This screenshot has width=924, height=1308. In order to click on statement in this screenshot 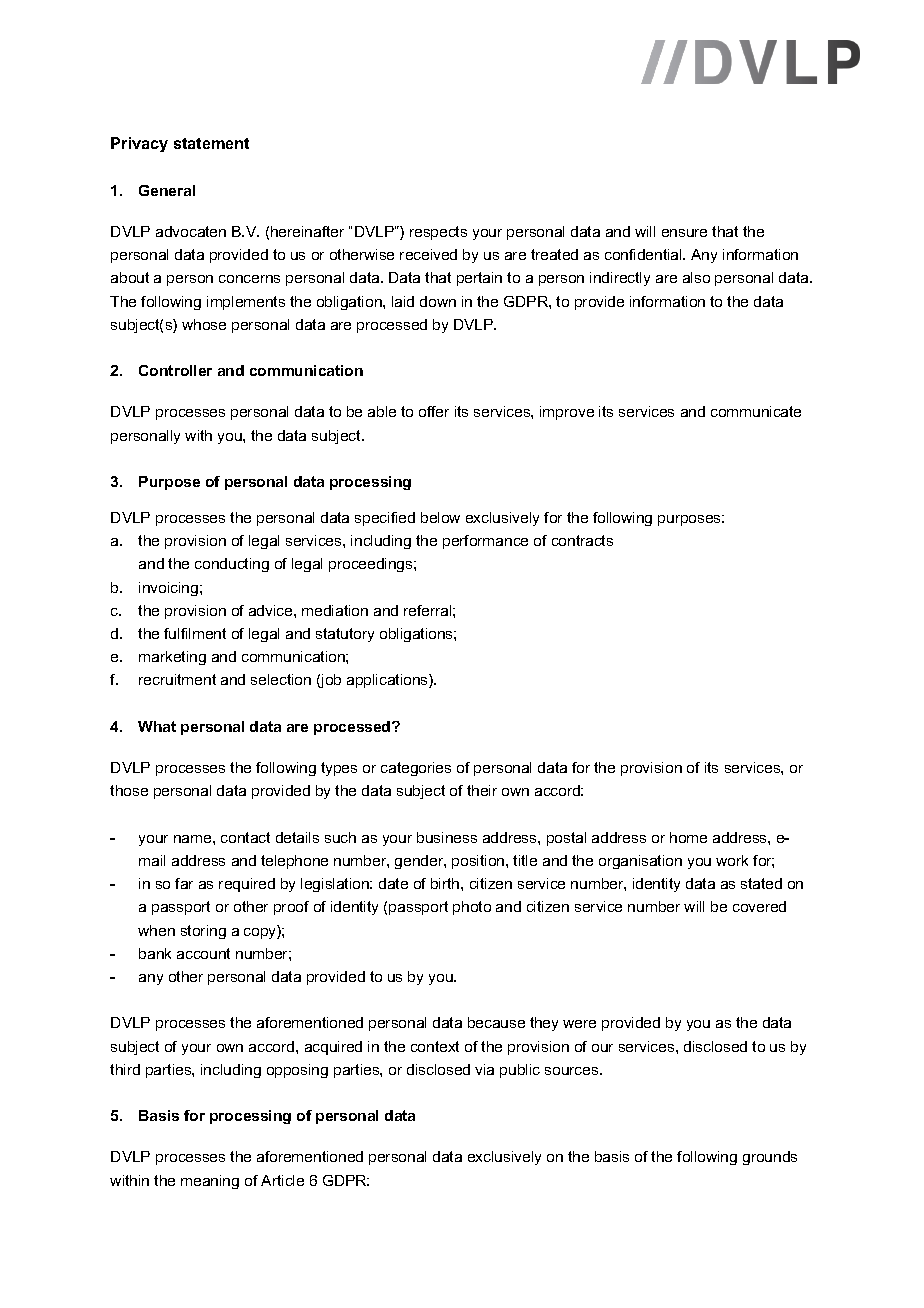, I will do `click(211, 143)`.
